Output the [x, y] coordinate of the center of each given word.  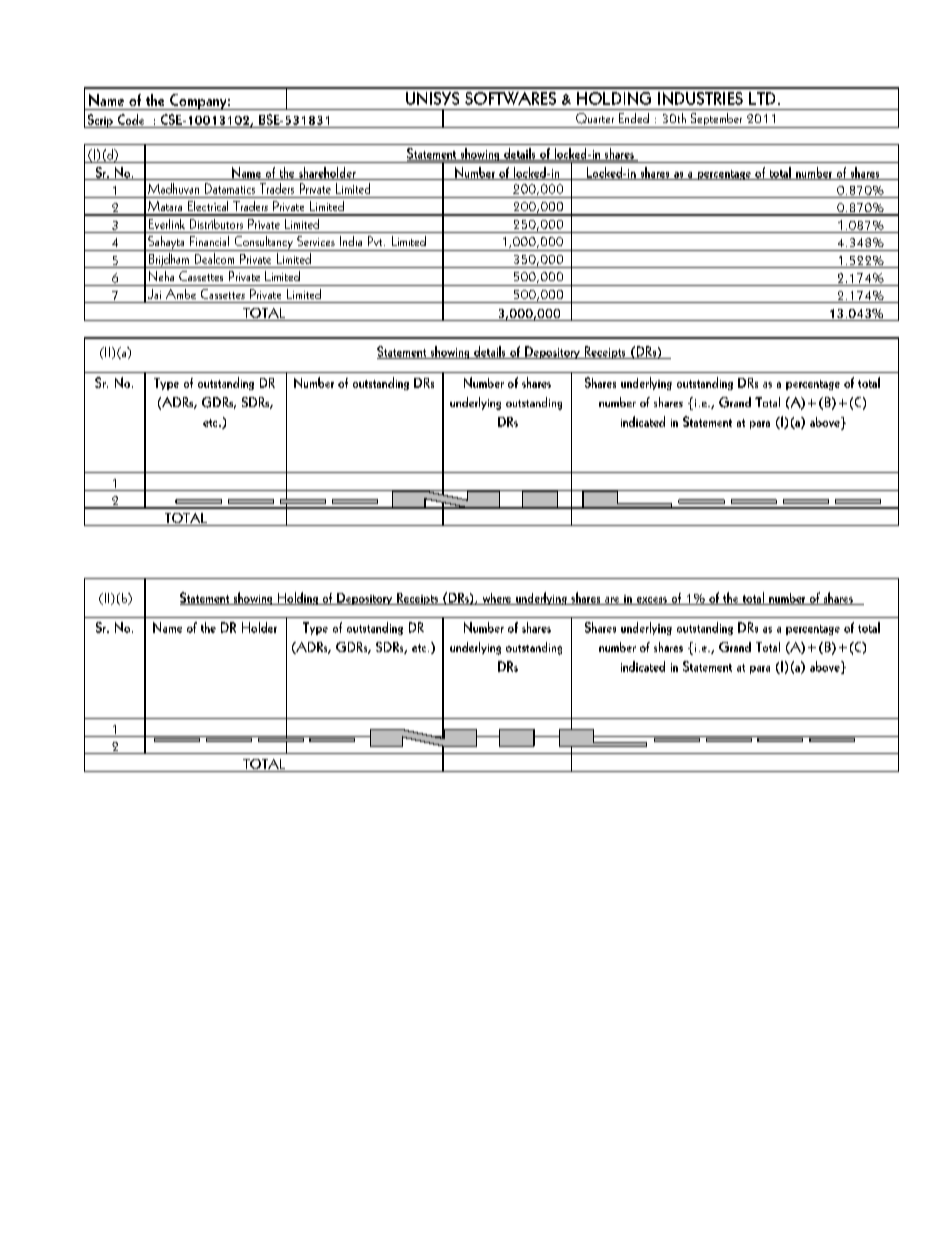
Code [131, 119]
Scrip [100, 121]
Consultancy [263, 243]
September [716, 120]
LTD [762, 98]
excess [651, 601]
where [497, 599]
